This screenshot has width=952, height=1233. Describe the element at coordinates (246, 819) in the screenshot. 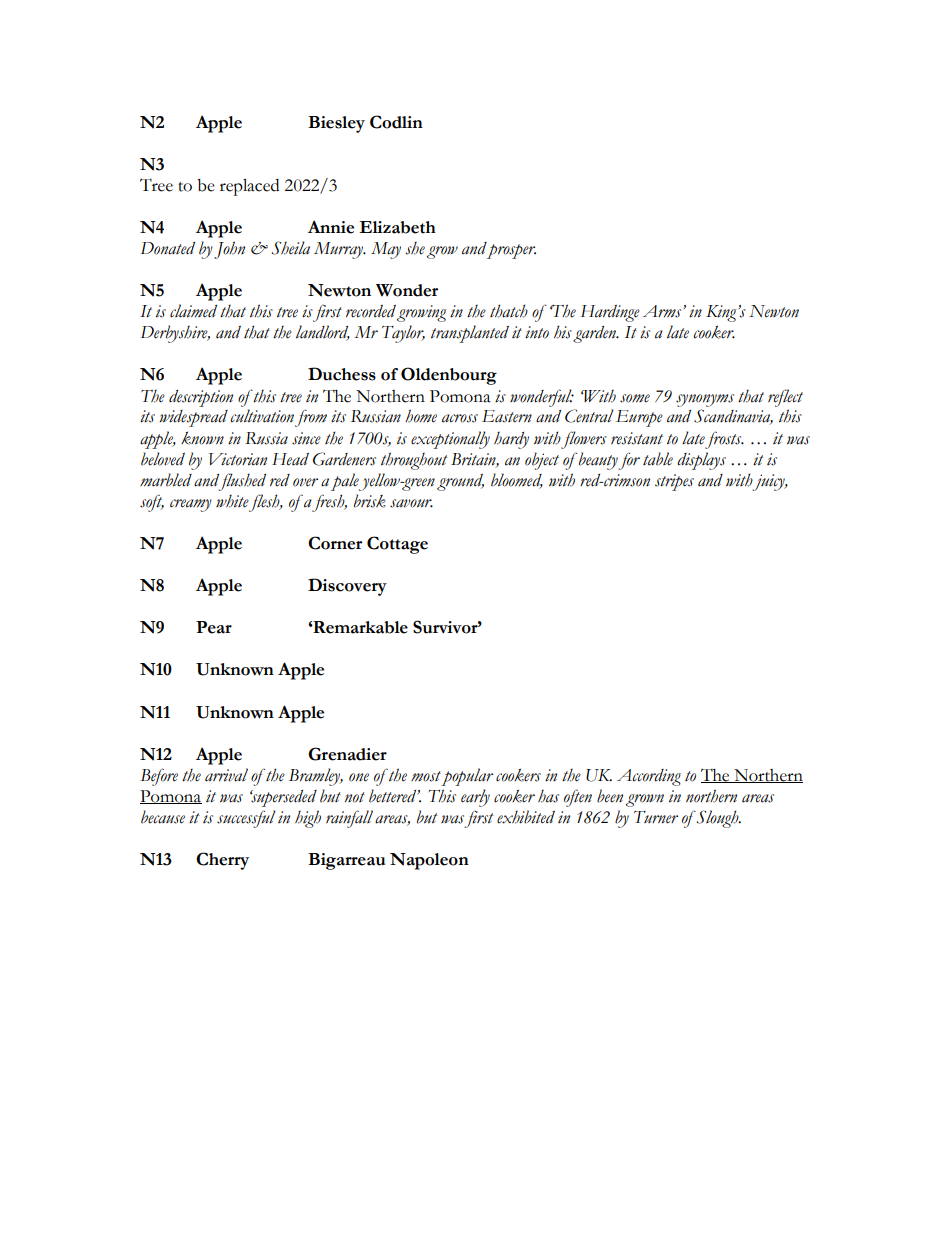

I see `successful` at that location.
